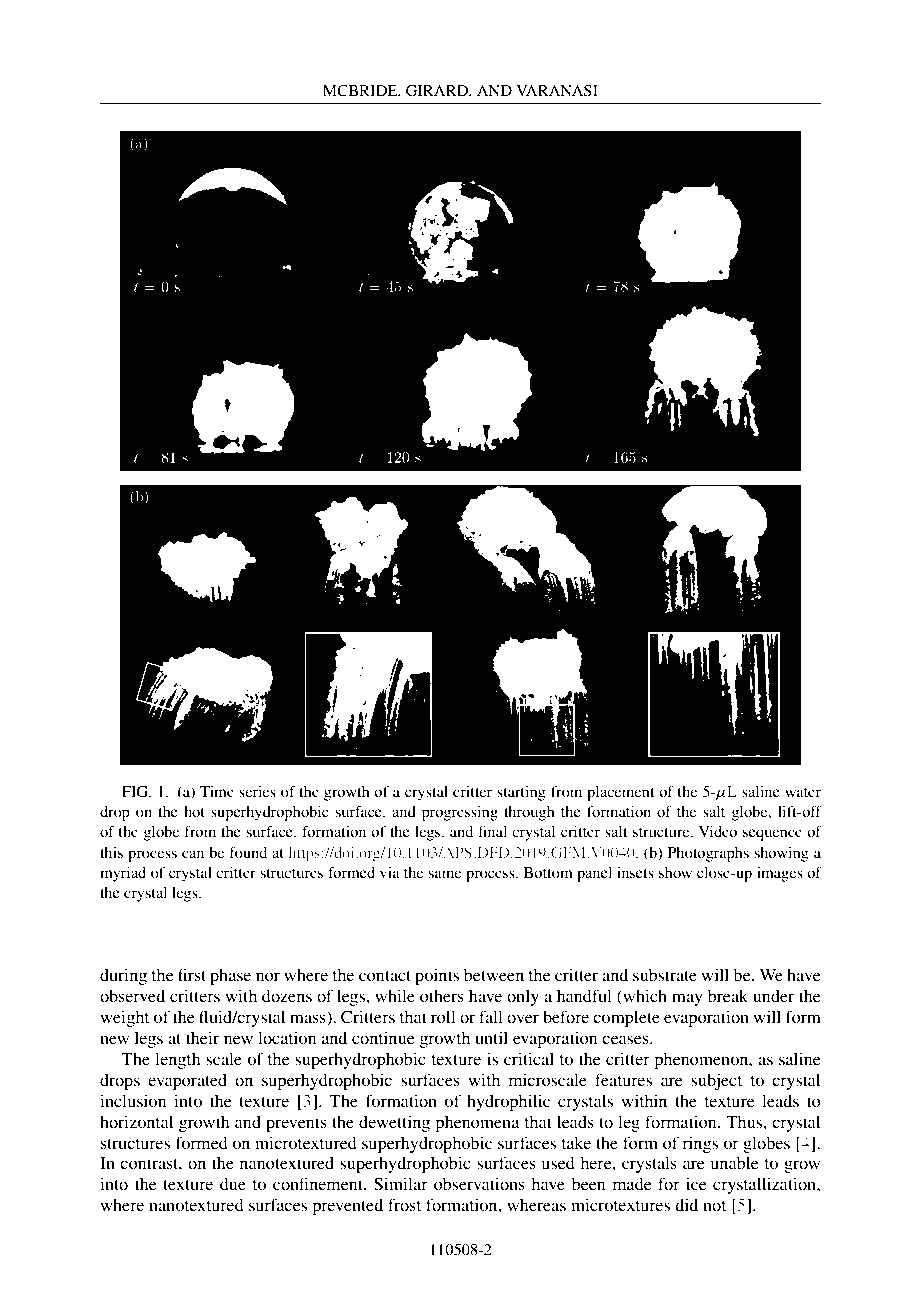 The image size is (921, 1316). I want to click on due, so click(233, 1183).
